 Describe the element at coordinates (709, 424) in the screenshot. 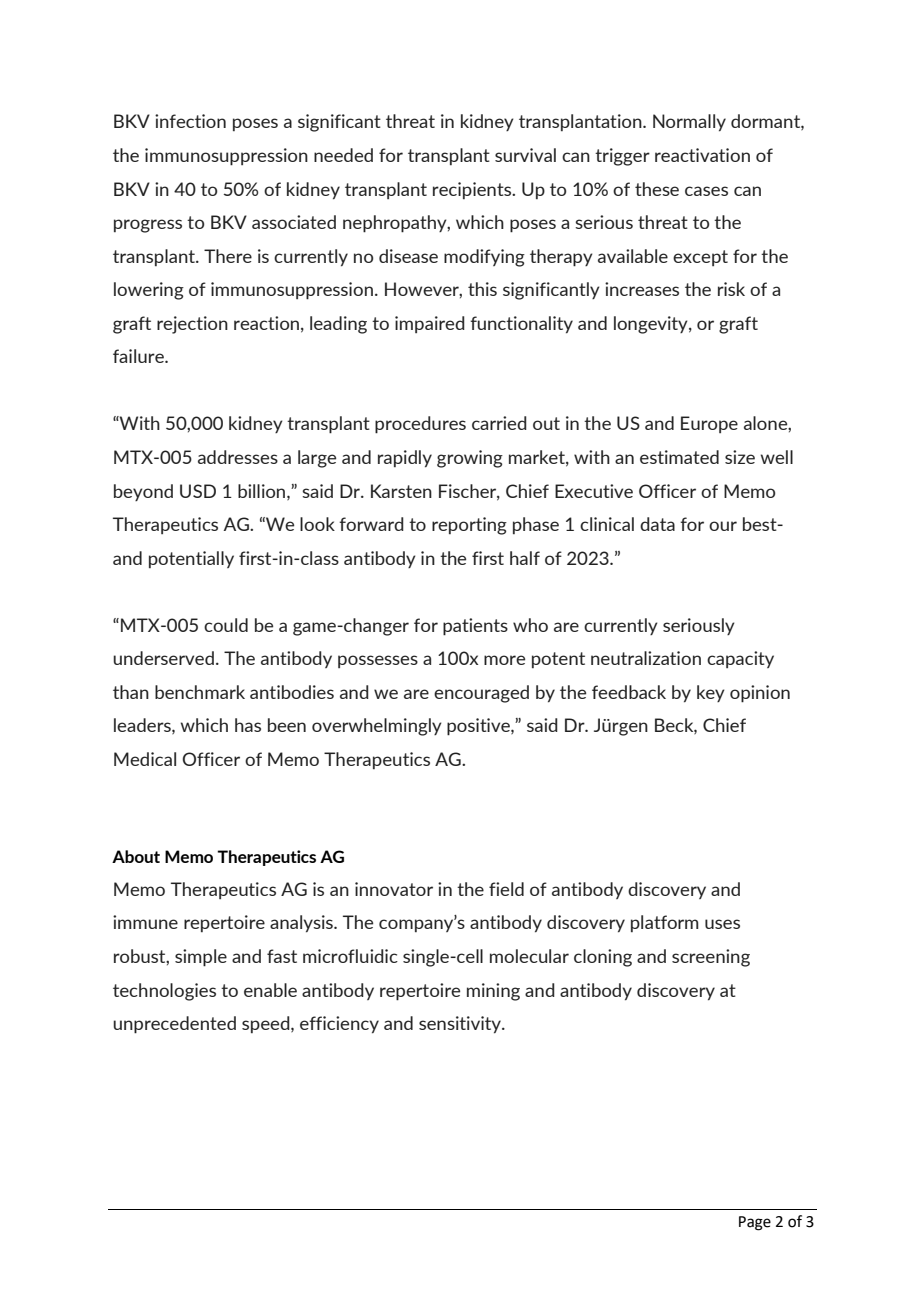

I see `Europe` at that location.
